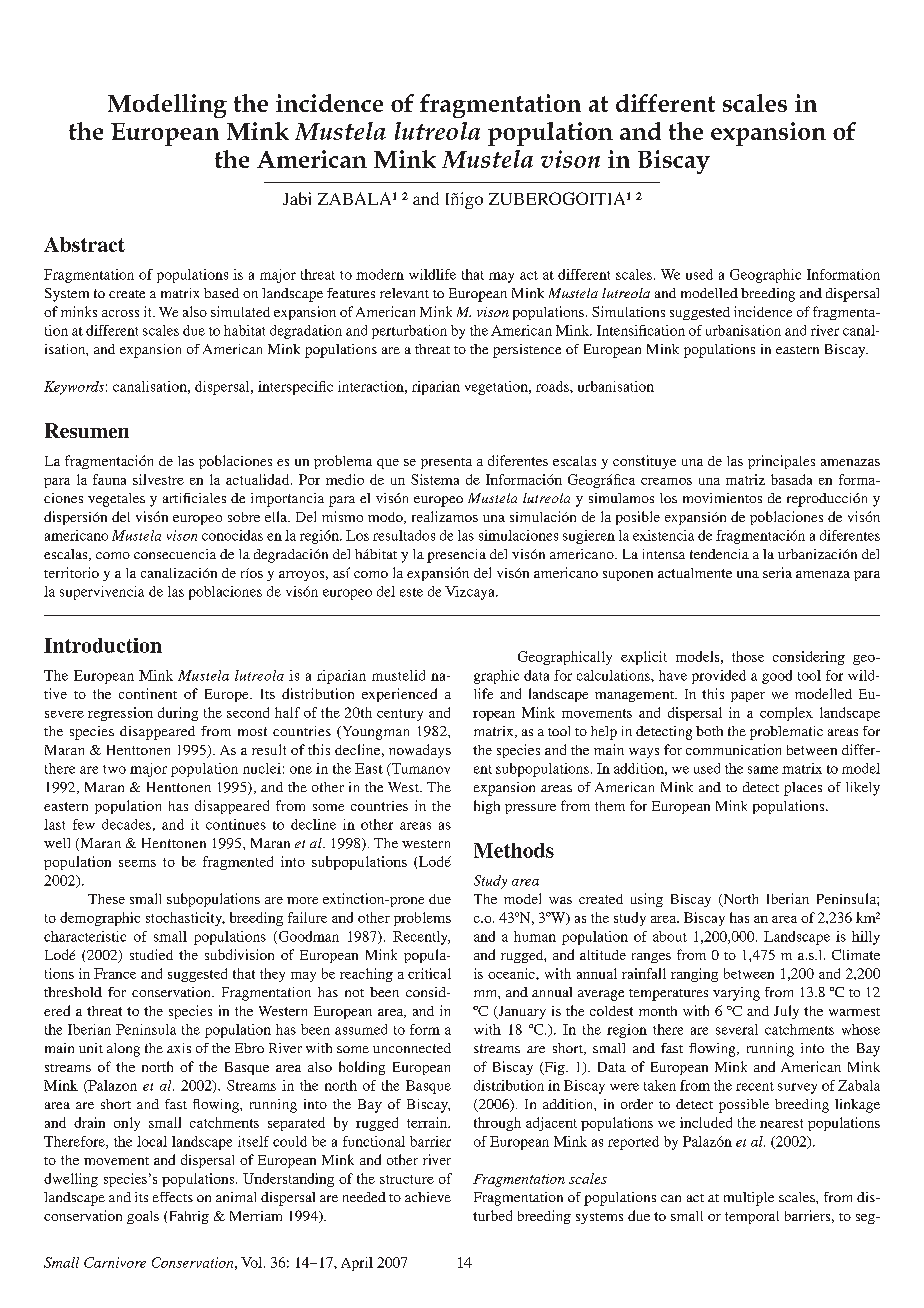  I want to click on relevant, so click(404, 293).
